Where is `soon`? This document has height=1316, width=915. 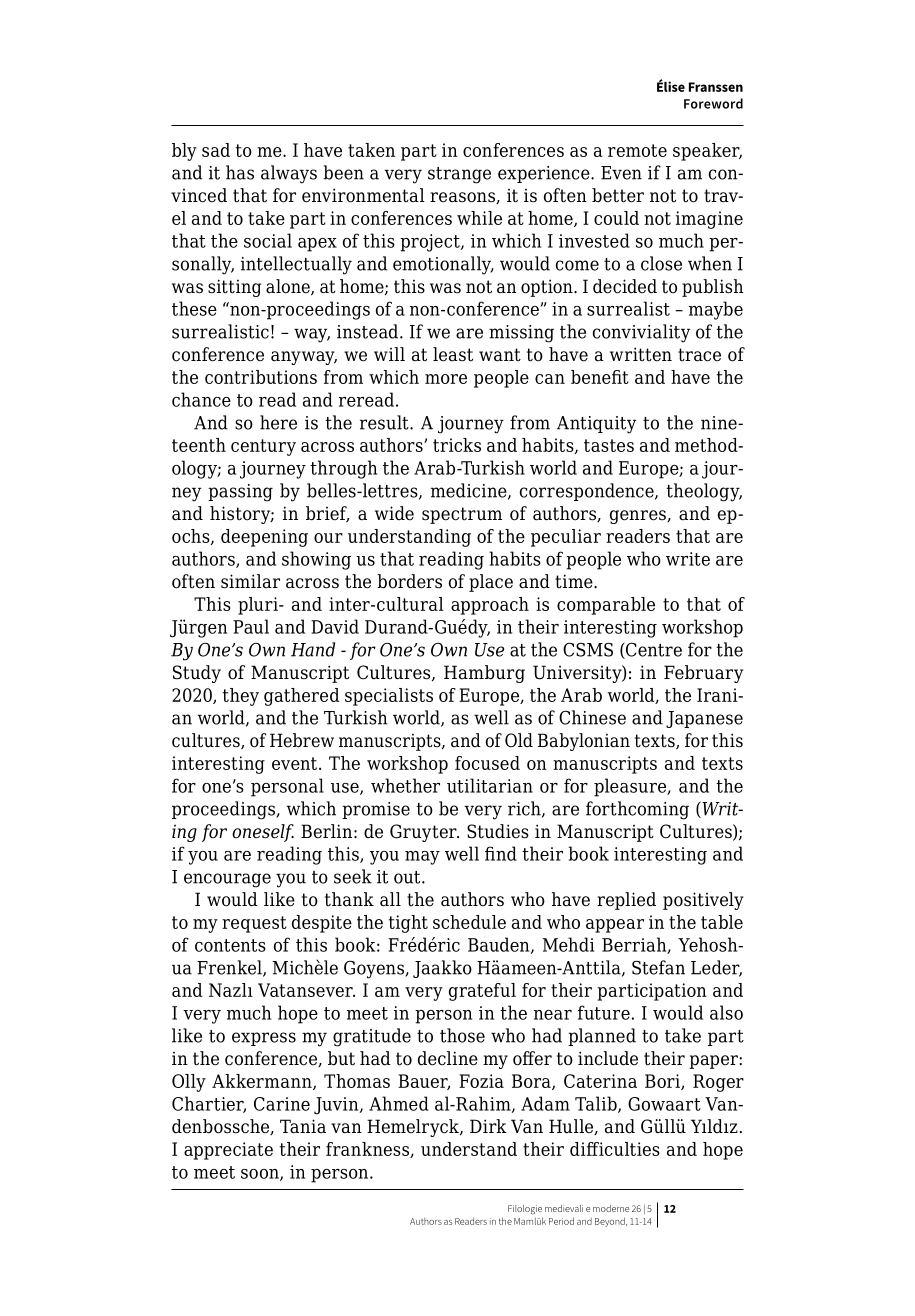
soon is located at coordinates (261, 1175).
